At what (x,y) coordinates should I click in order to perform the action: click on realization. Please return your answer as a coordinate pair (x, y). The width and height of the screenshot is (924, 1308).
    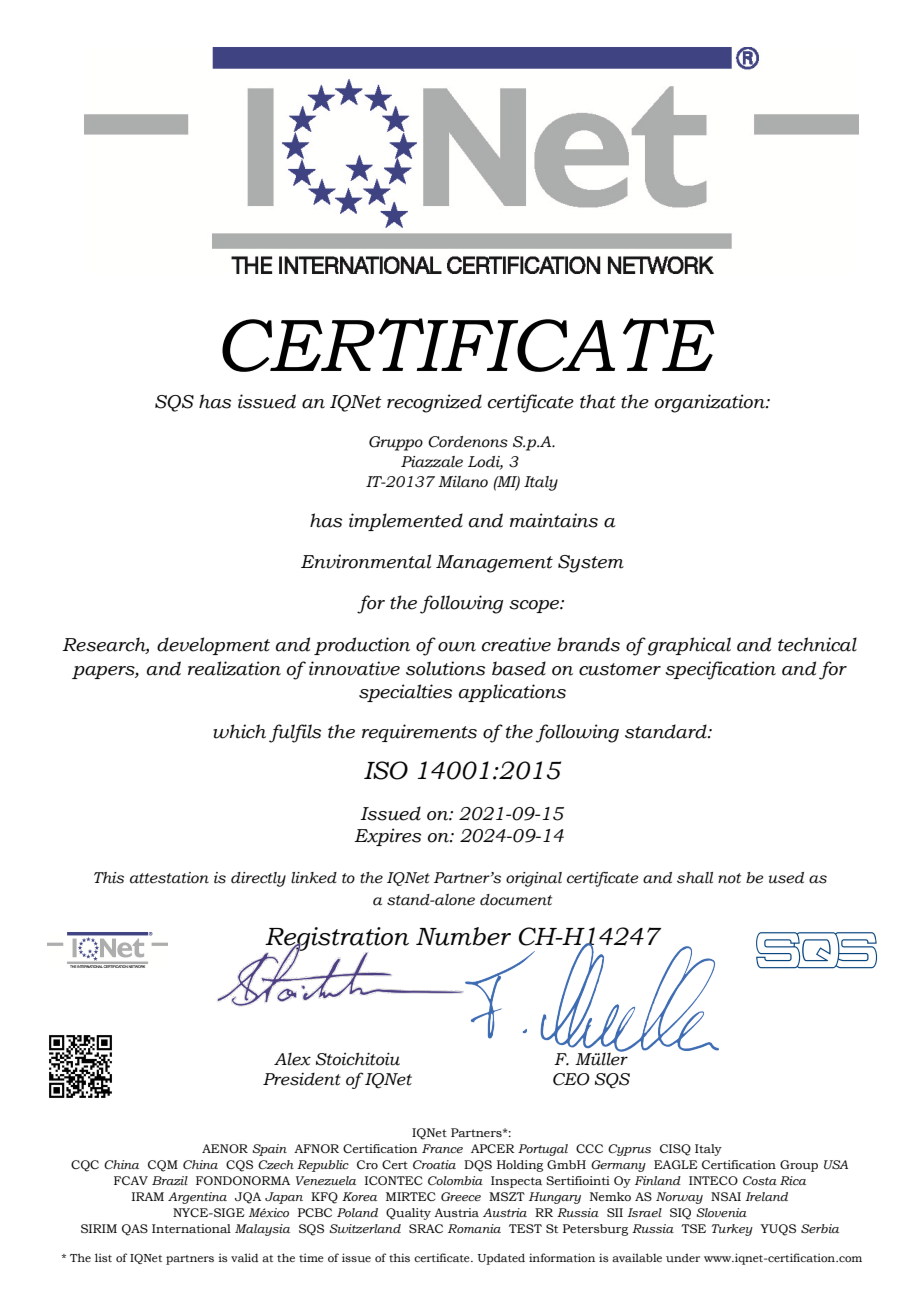
    Looking at the image, I should click on (234, 668).
